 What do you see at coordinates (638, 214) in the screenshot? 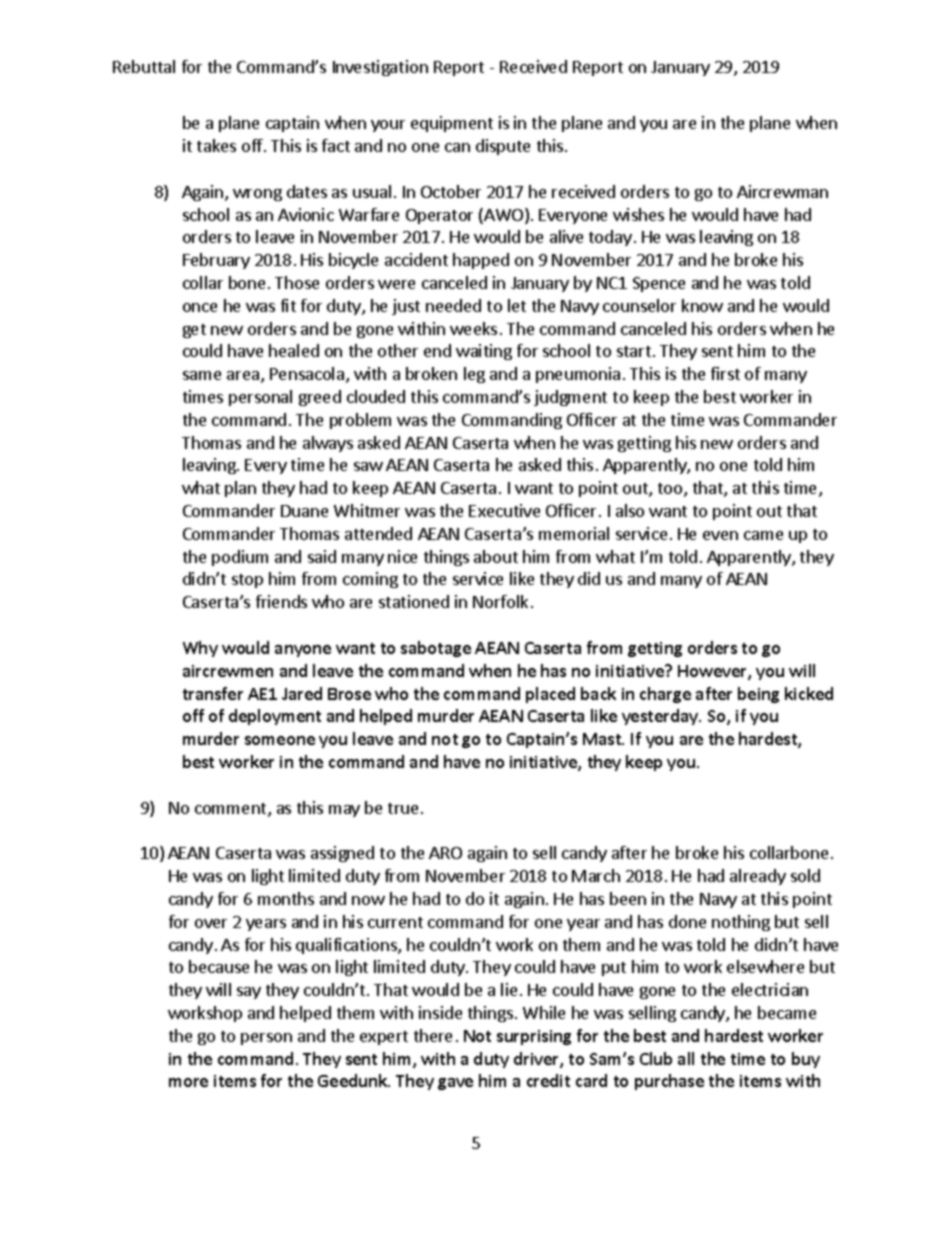
I see `wishes` at bounding box center [638, 214].
